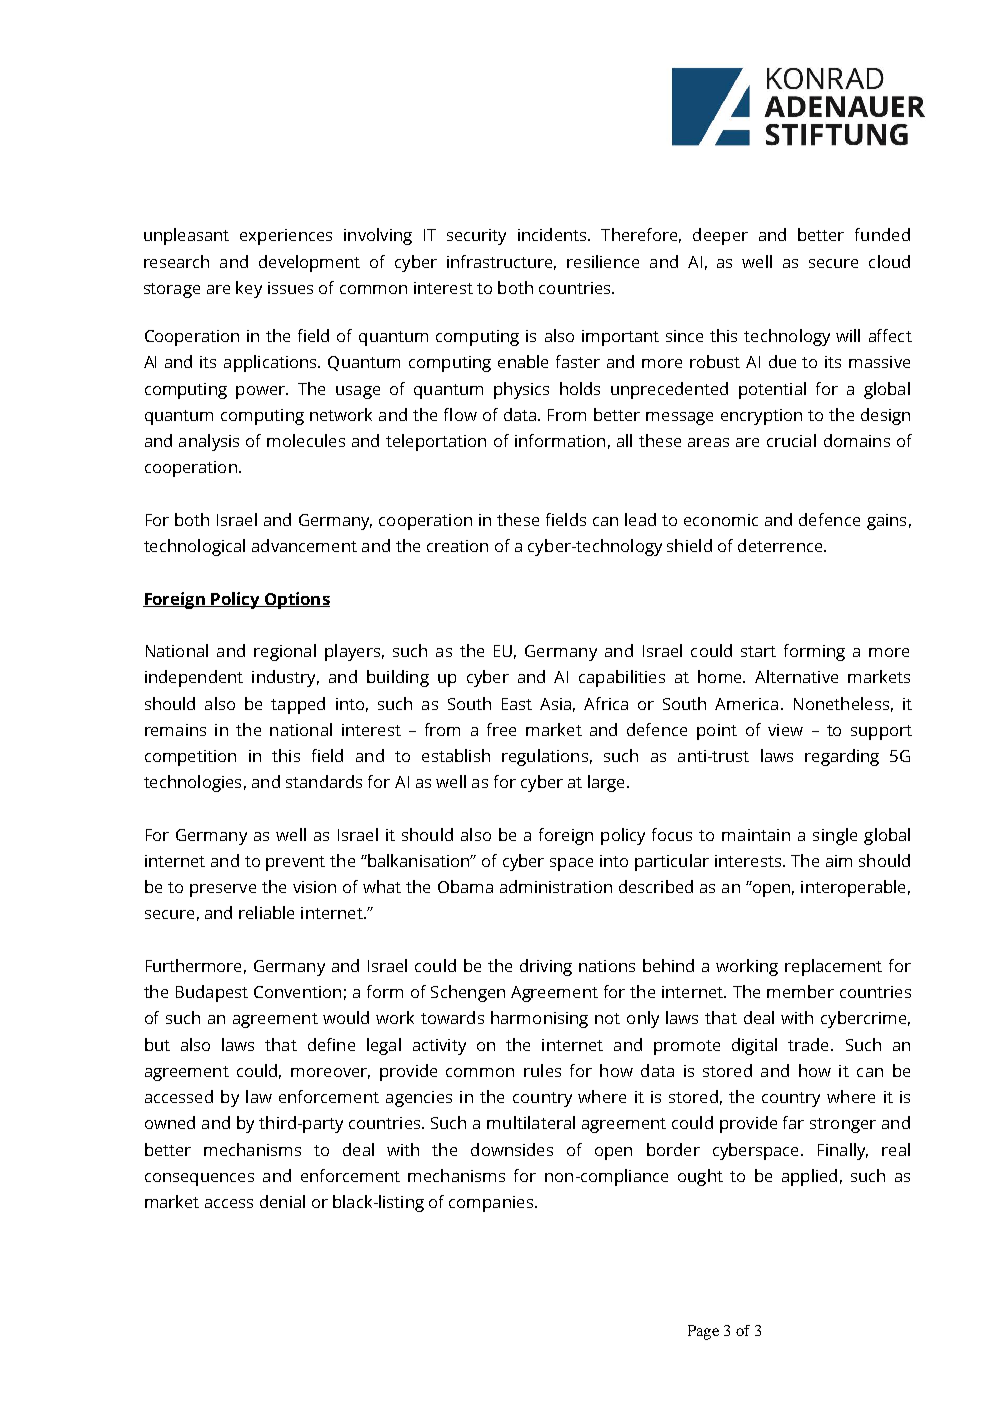  What do you see at coordinates (296, 600) in the screenshot?
I see `Options` at bounding box center [296, 600].
